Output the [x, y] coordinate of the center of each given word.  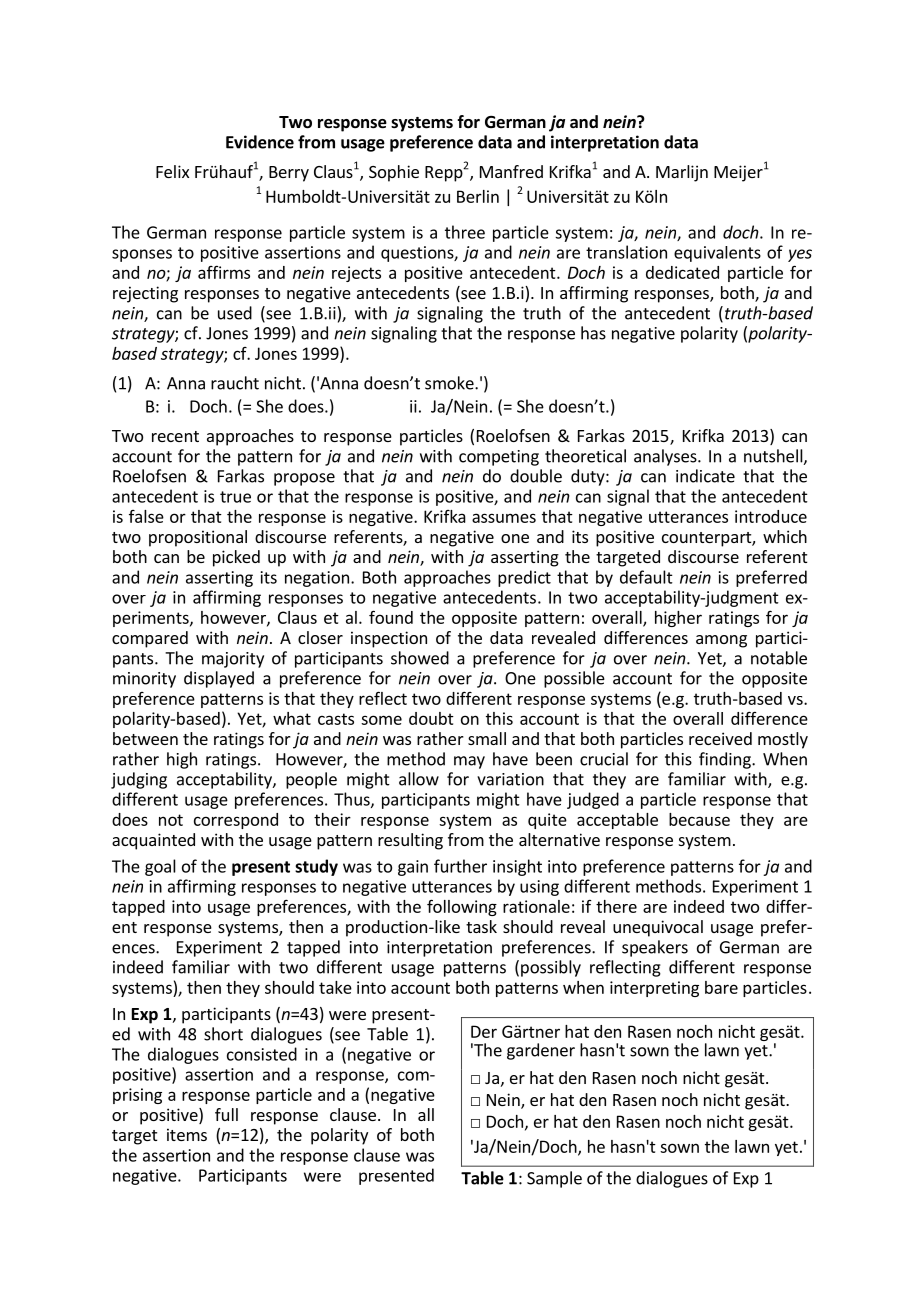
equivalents [717, 254]
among [721, 641]
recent [175, 436]
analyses [666, 457]
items [187, 1134]
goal [160, 867]
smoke [450, 383]
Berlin [478, 196]
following [462, 907]
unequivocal [658, 928]
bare [721, 987]
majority [233, 660]
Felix [172, 171]
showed [420, 658]
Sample [554, 1179]
